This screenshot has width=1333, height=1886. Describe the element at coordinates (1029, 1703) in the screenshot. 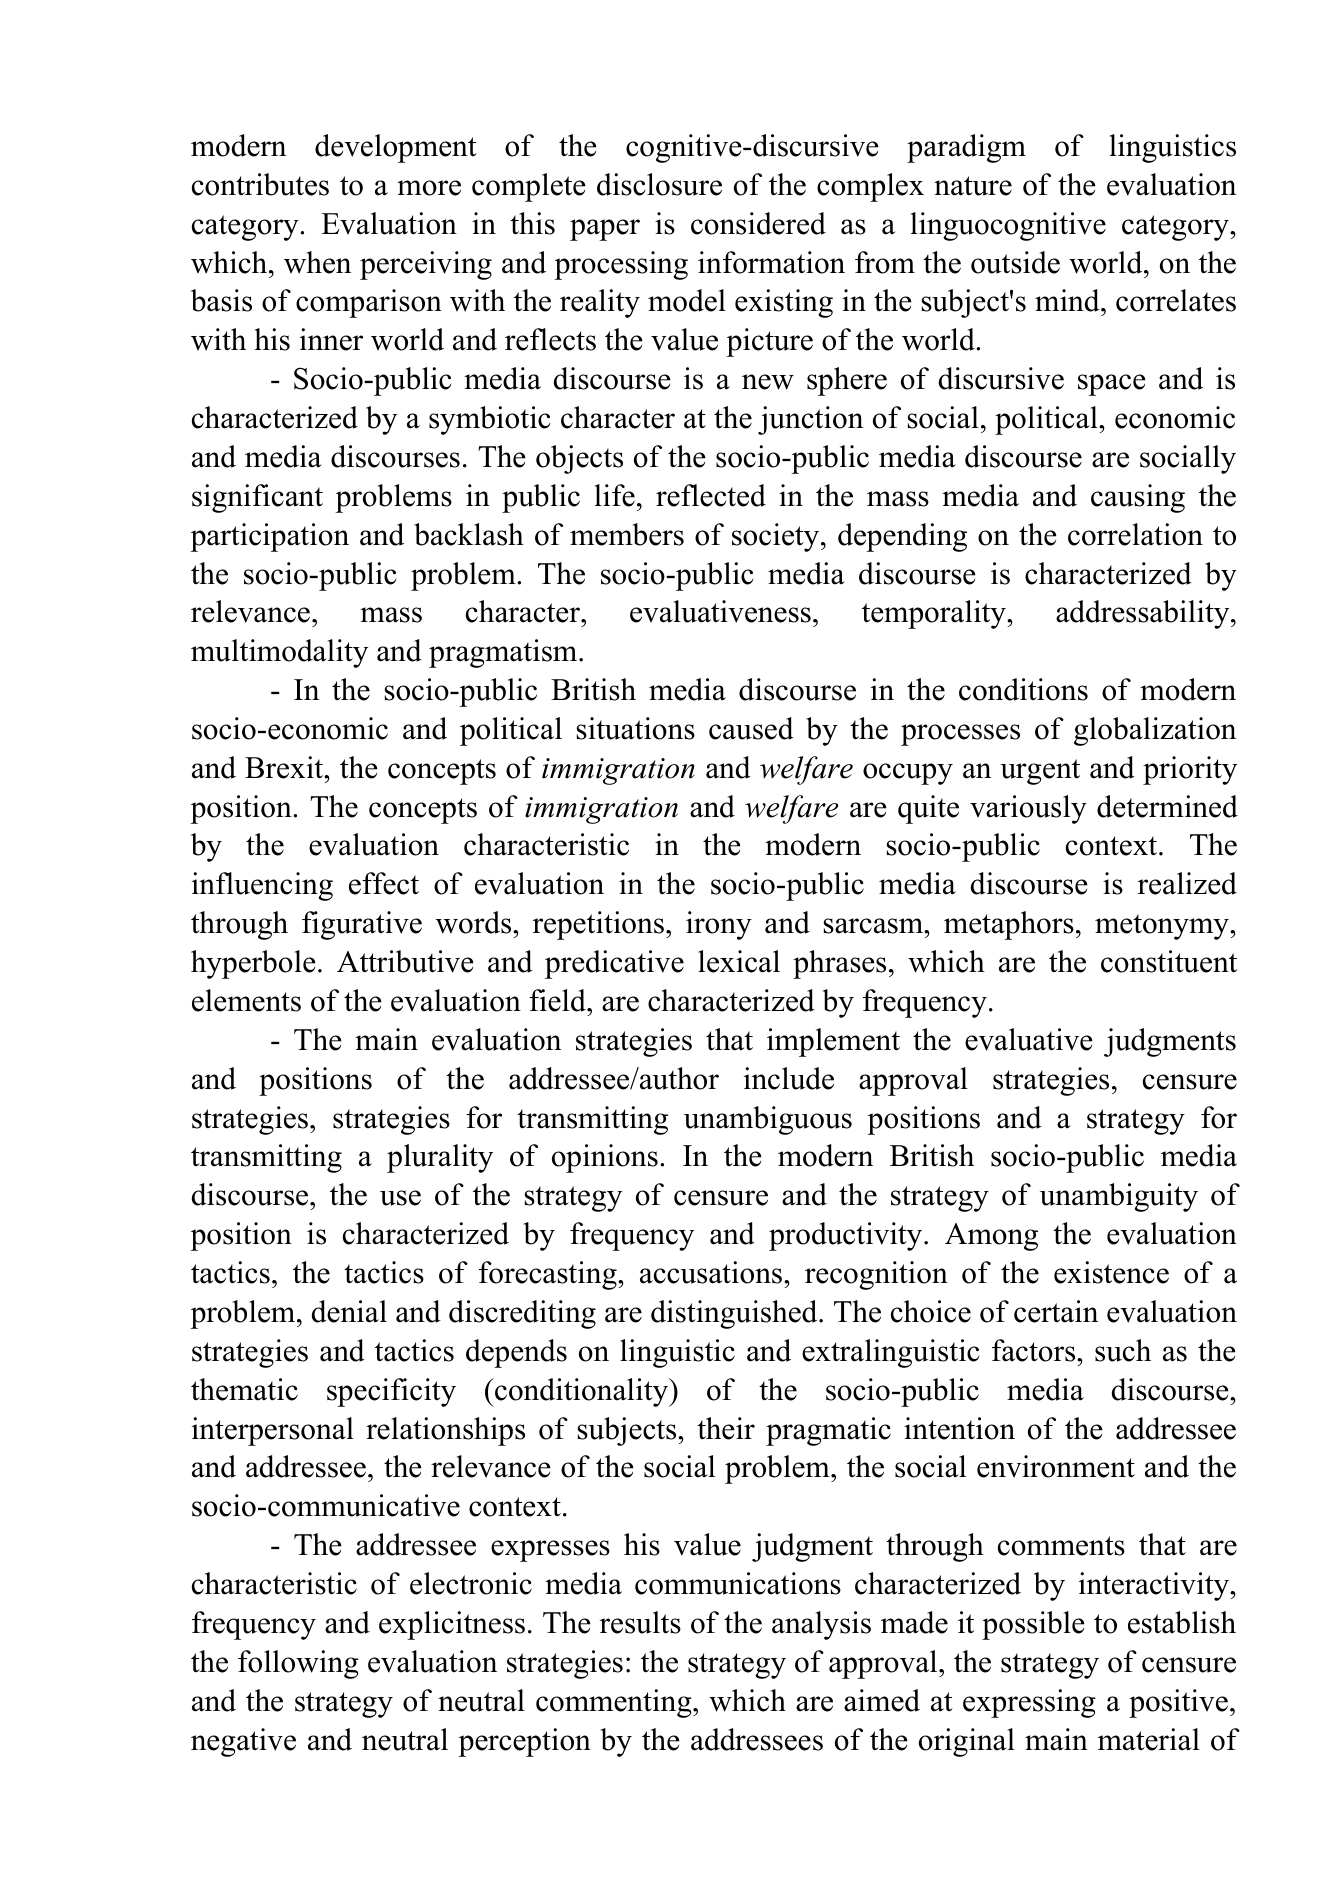

I see `expressing` at that location.
